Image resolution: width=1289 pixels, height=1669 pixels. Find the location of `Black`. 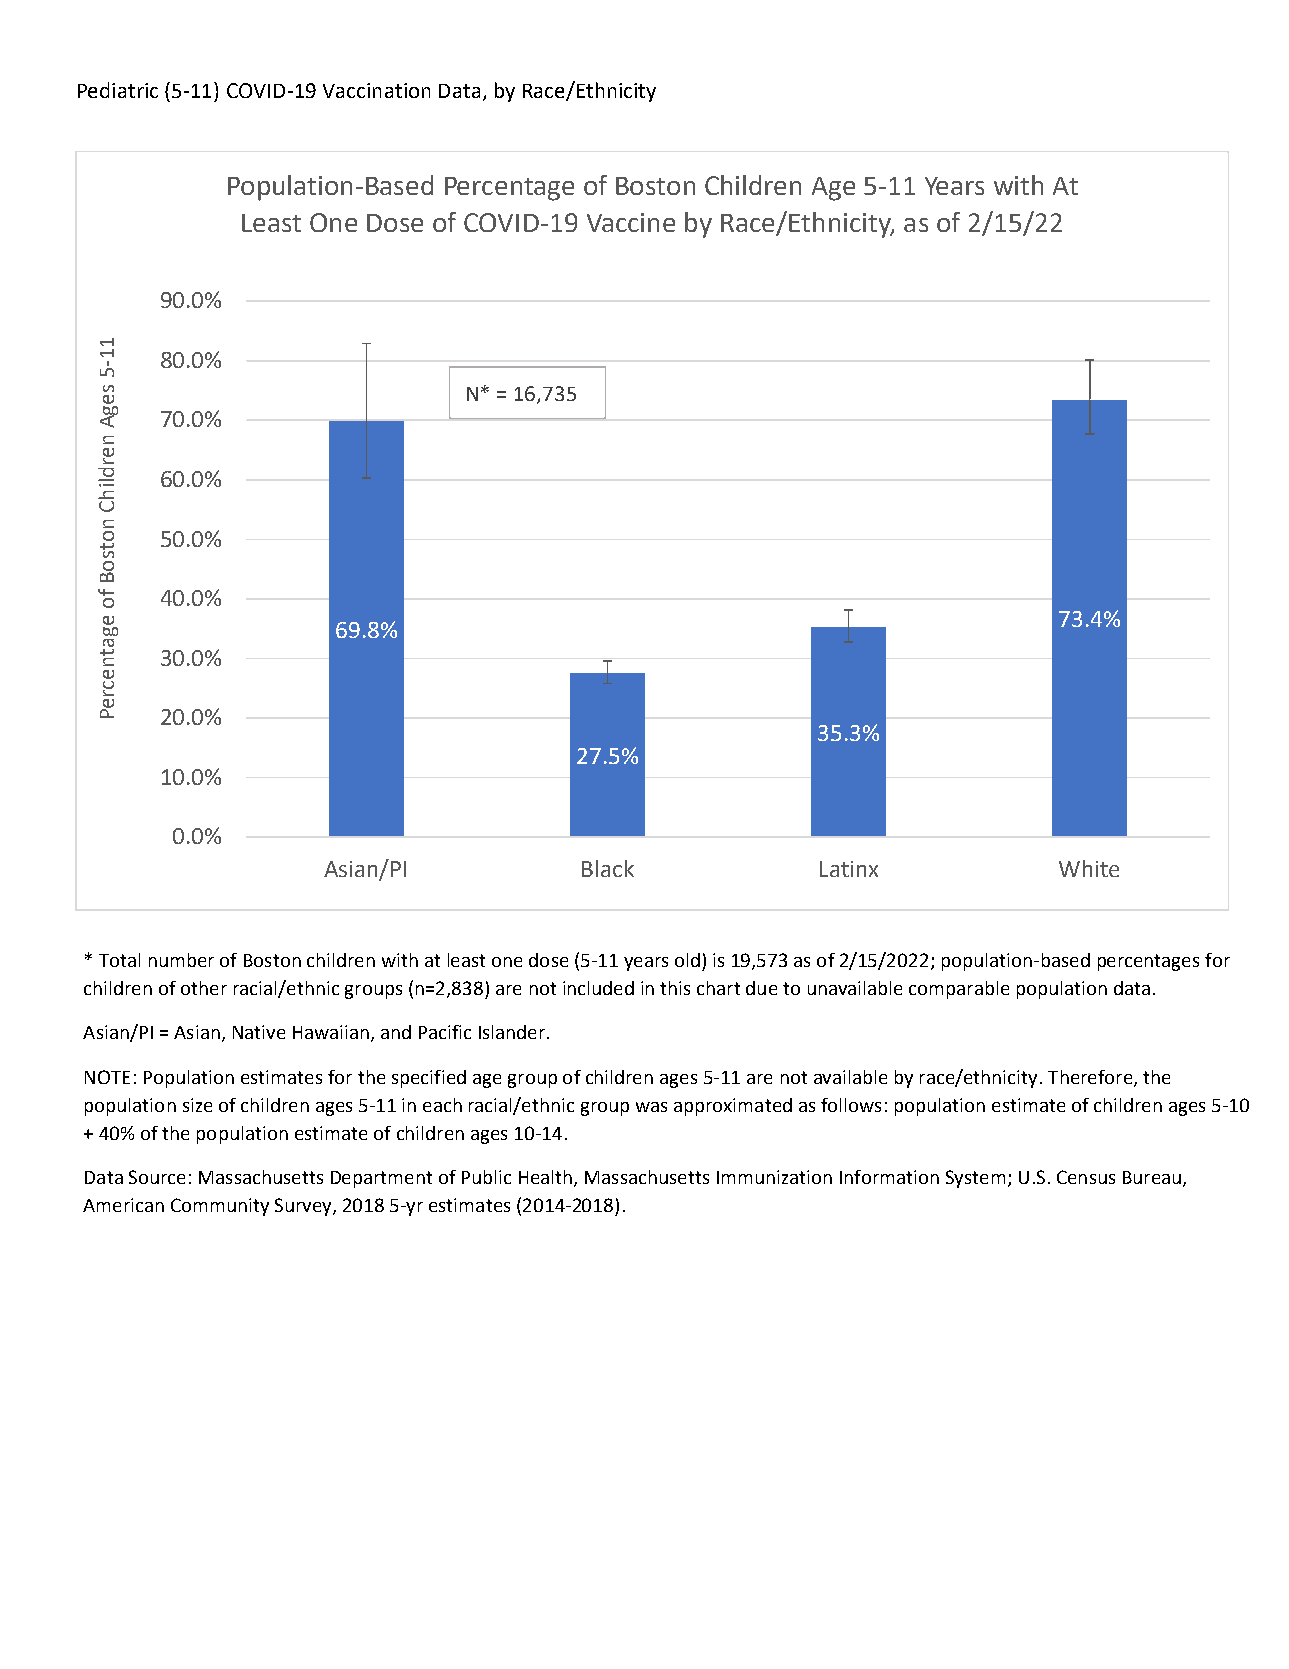

Black is located at coordinates (608, 868).
